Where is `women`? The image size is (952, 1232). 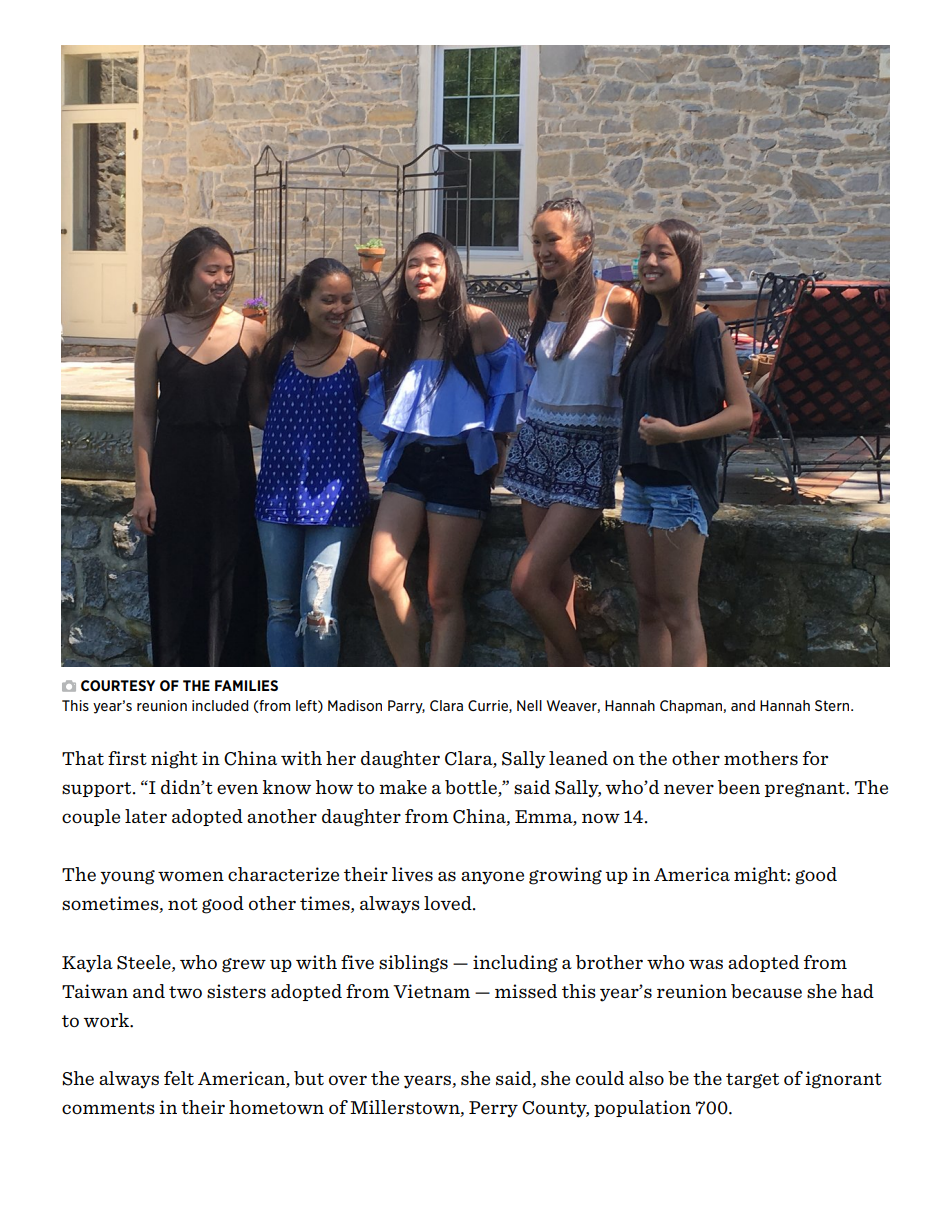
women is located at coordinates (191, 876).
